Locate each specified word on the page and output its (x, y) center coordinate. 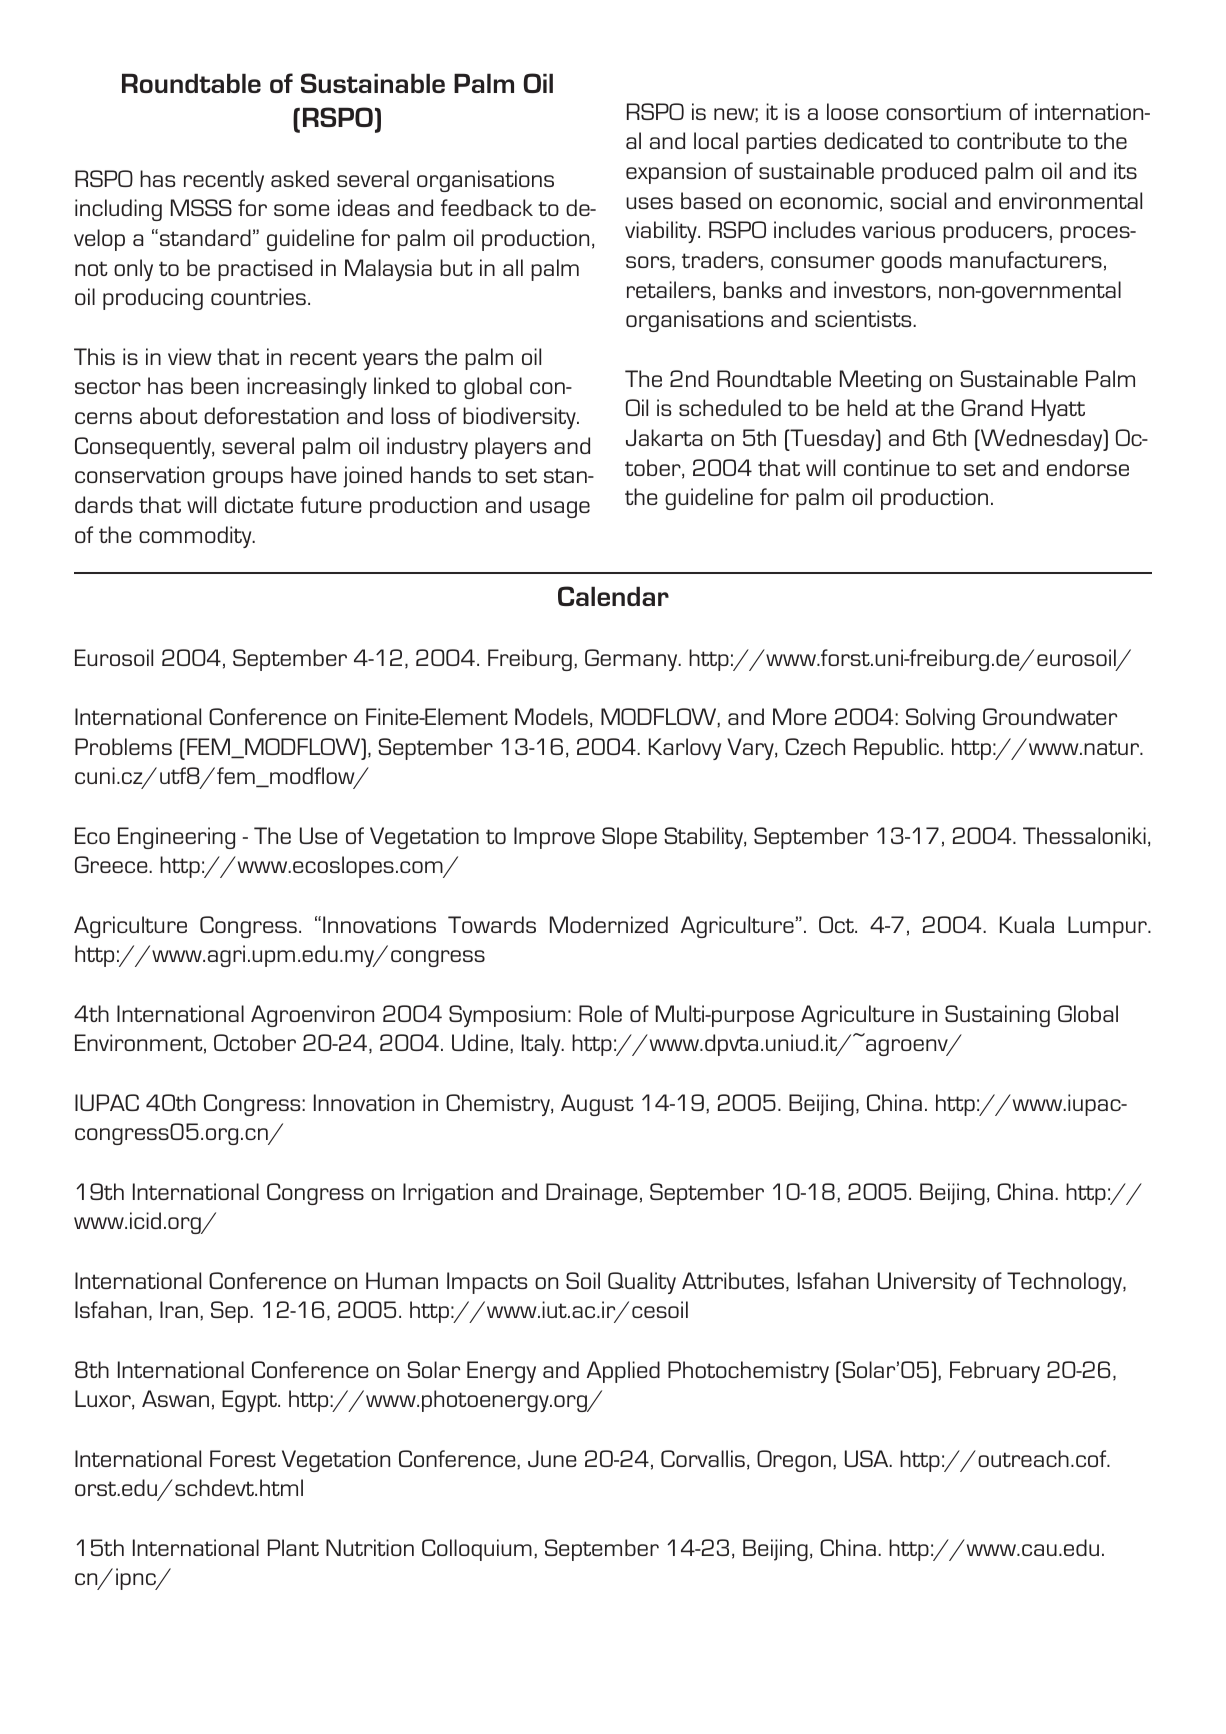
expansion (676, 173)
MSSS (201, 207)
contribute (1009, 140)
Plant (293, 1547)
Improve (554, 838)
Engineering (176, 838)
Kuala (1027, 924)
